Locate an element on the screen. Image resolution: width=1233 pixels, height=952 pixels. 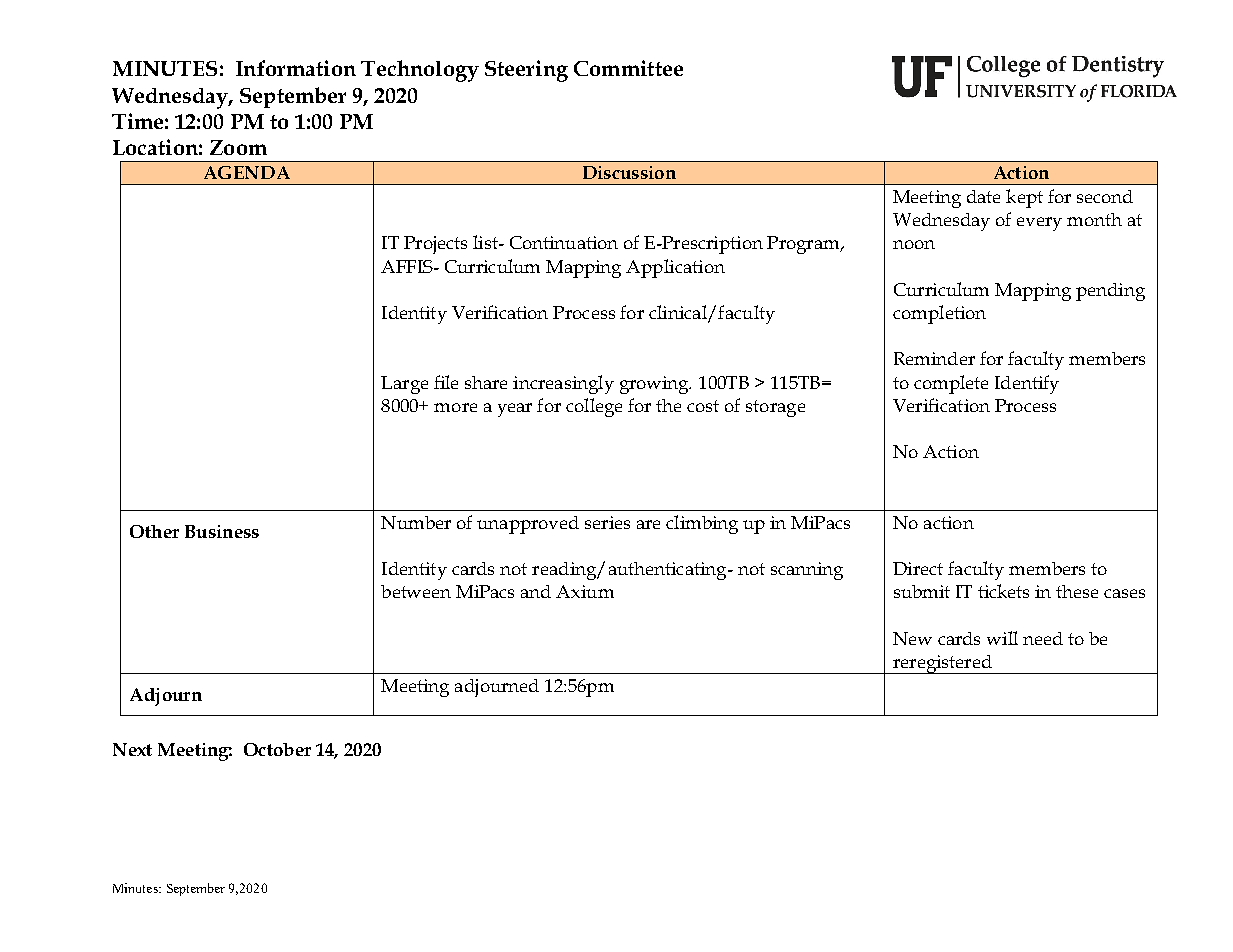
date is located at coordinates (983, 196).
